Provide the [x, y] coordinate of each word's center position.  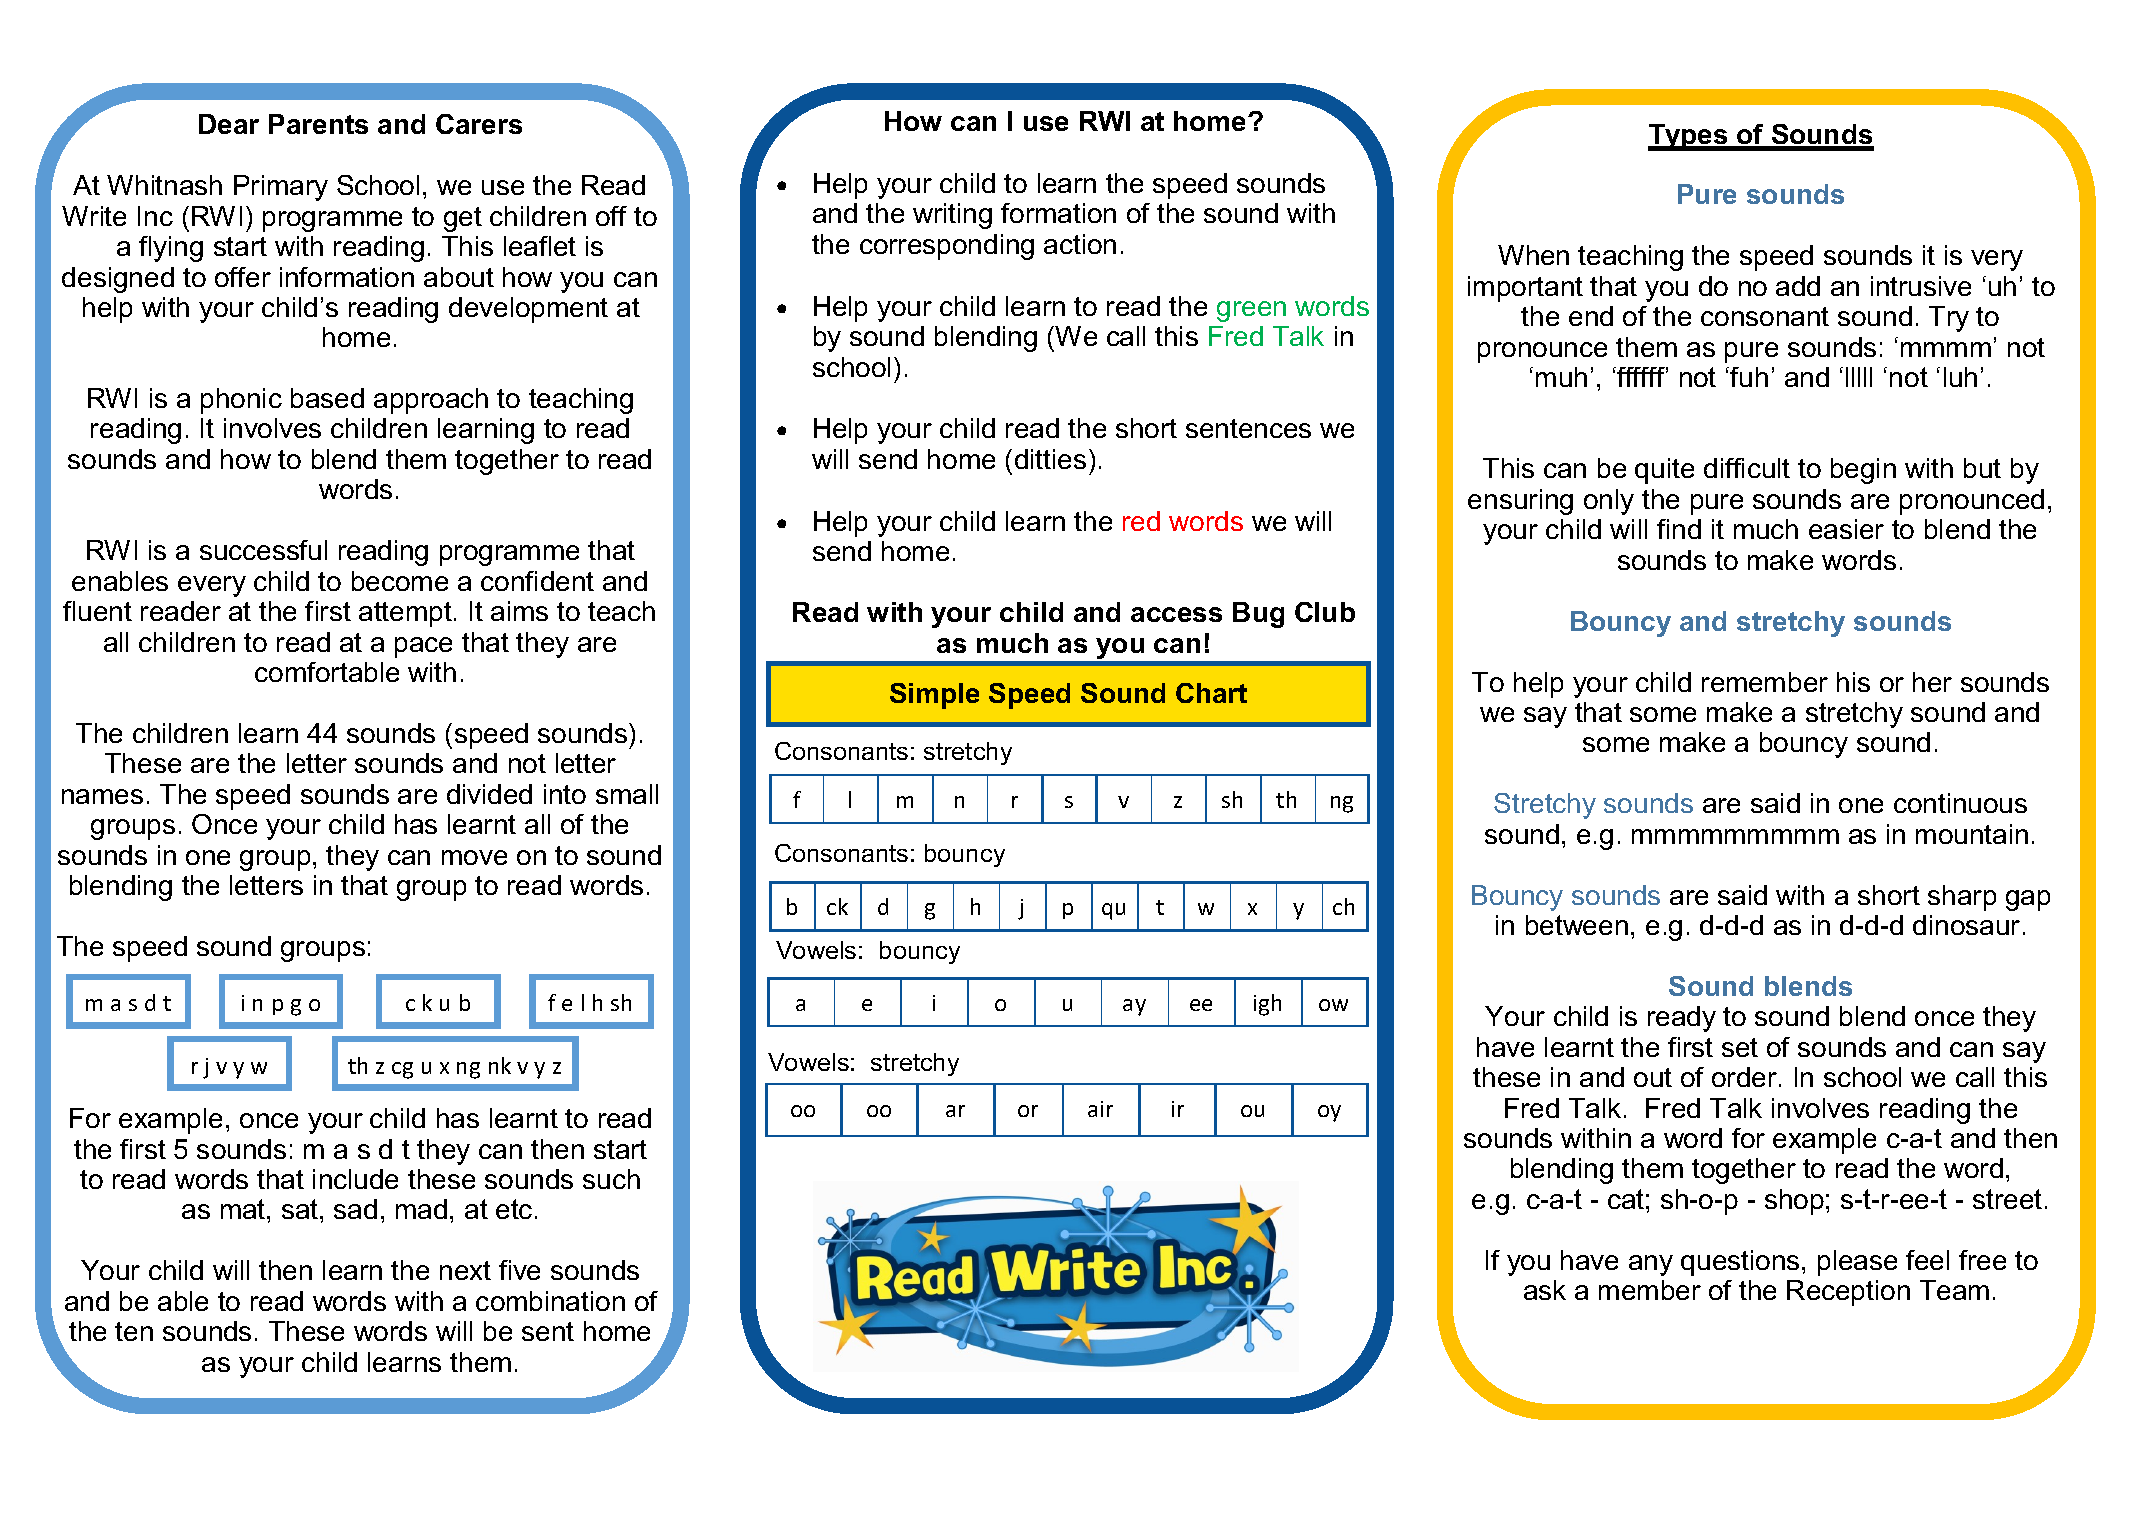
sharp [1962, 898]
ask [1545, 1290]
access [1176, 614]
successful [263, 550]
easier [1846, 529]
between [1577, 925]
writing [952, 216]
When [1533, 255]
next [465, 1270]
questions [1740, 1263]
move [474, 857]
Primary [281, 188]
